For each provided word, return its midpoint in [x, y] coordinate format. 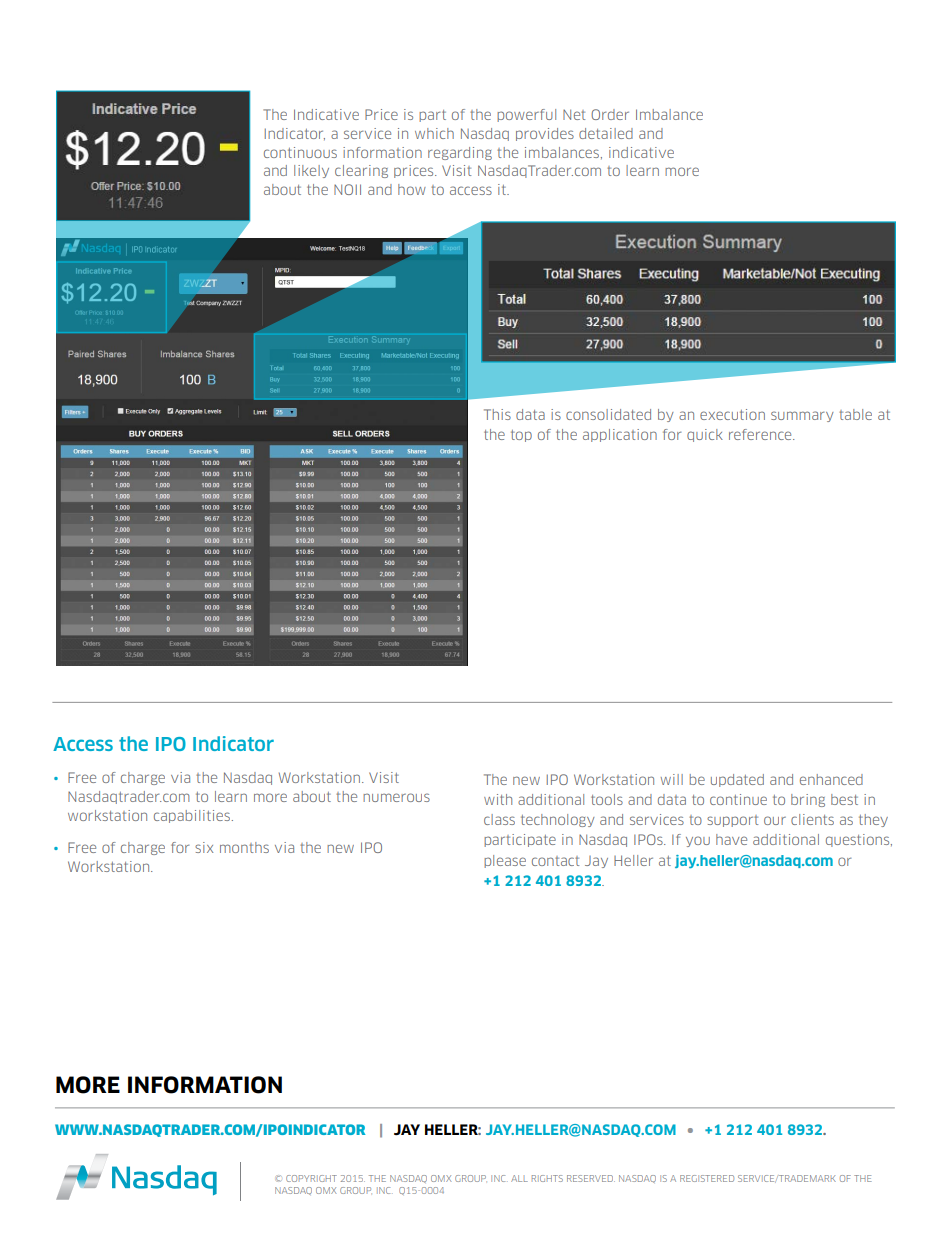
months [244, 847]
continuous [300, 152]
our [775, 820]
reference [761, 434]
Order [610, 114]
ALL [519, 1178]
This [497, 414]
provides [545, 134]
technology [558, 820]
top [521, 436]
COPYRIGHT [311, 1178]
